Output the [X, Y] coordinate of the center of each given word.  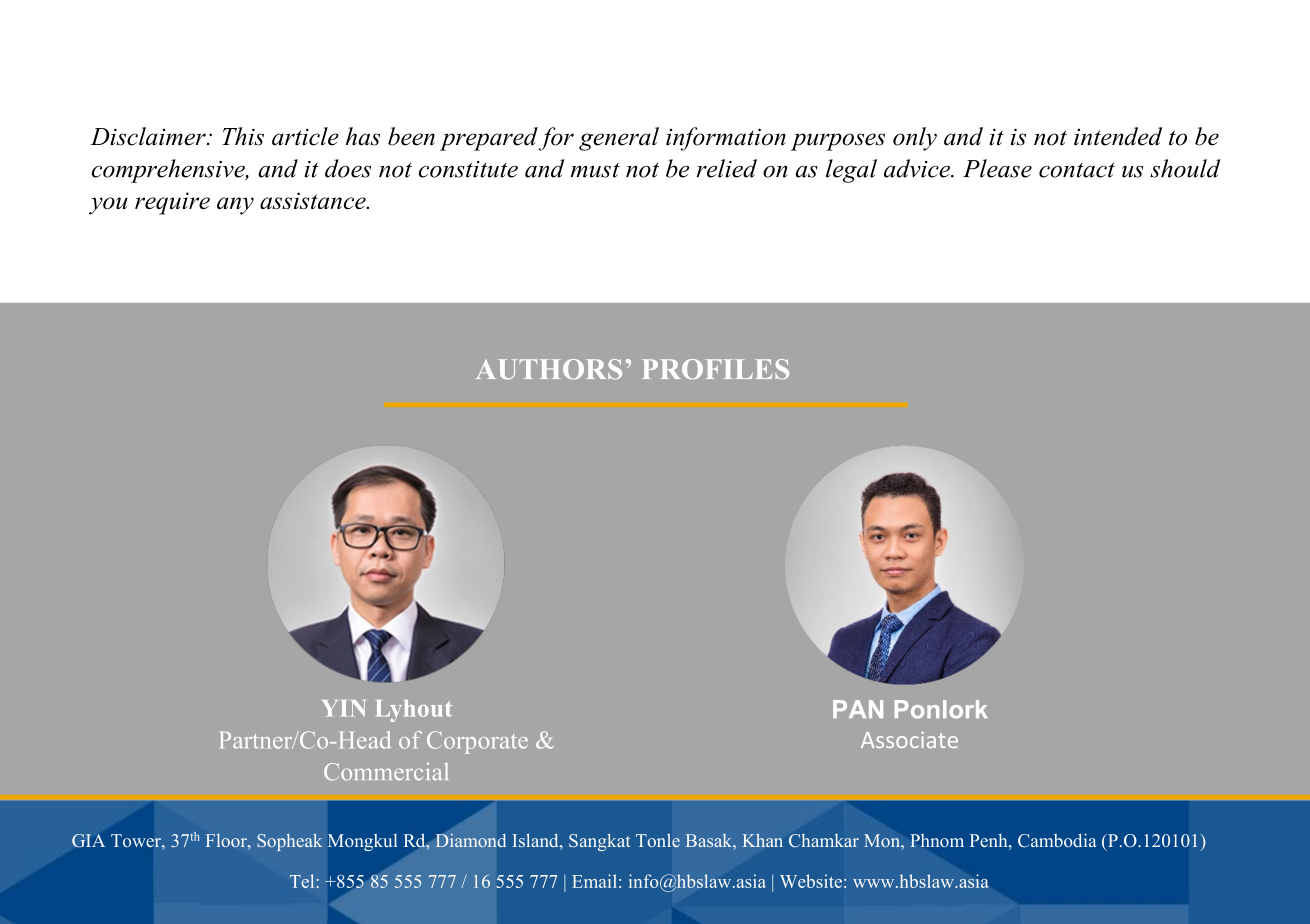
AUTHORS [549, 369]
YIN [344, 708]
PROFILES [715, 369]
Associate [909, 740]
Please [997, 168]
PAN [858, 709]
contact [1077, 170]
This [243, 136]
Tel [302, 881]
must [595, 170]
